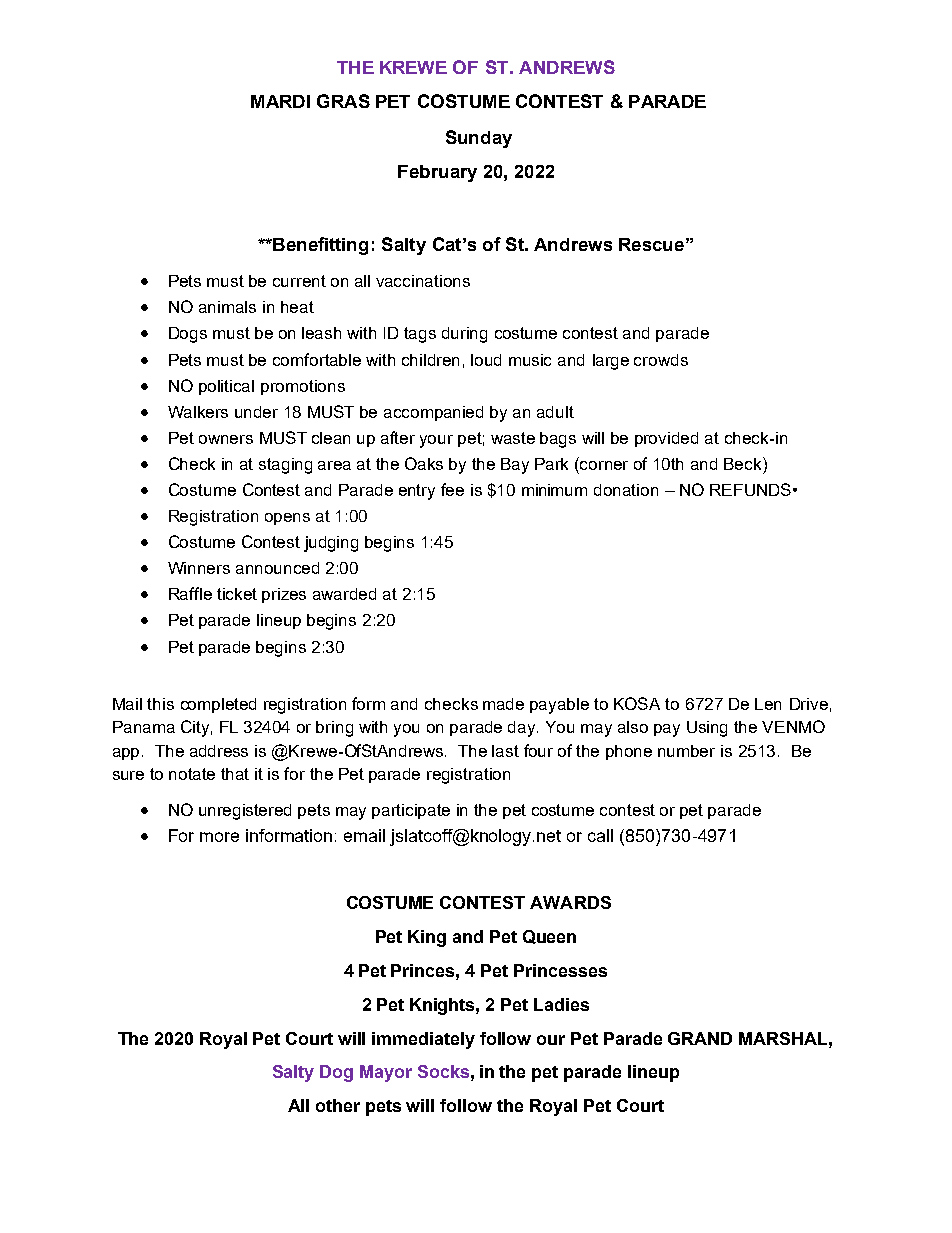 The height and width of the page is (1233, 952). What do you see at coordinates (338, 1105) in the page?
I see `other` at bounding box center [338, 1105].
